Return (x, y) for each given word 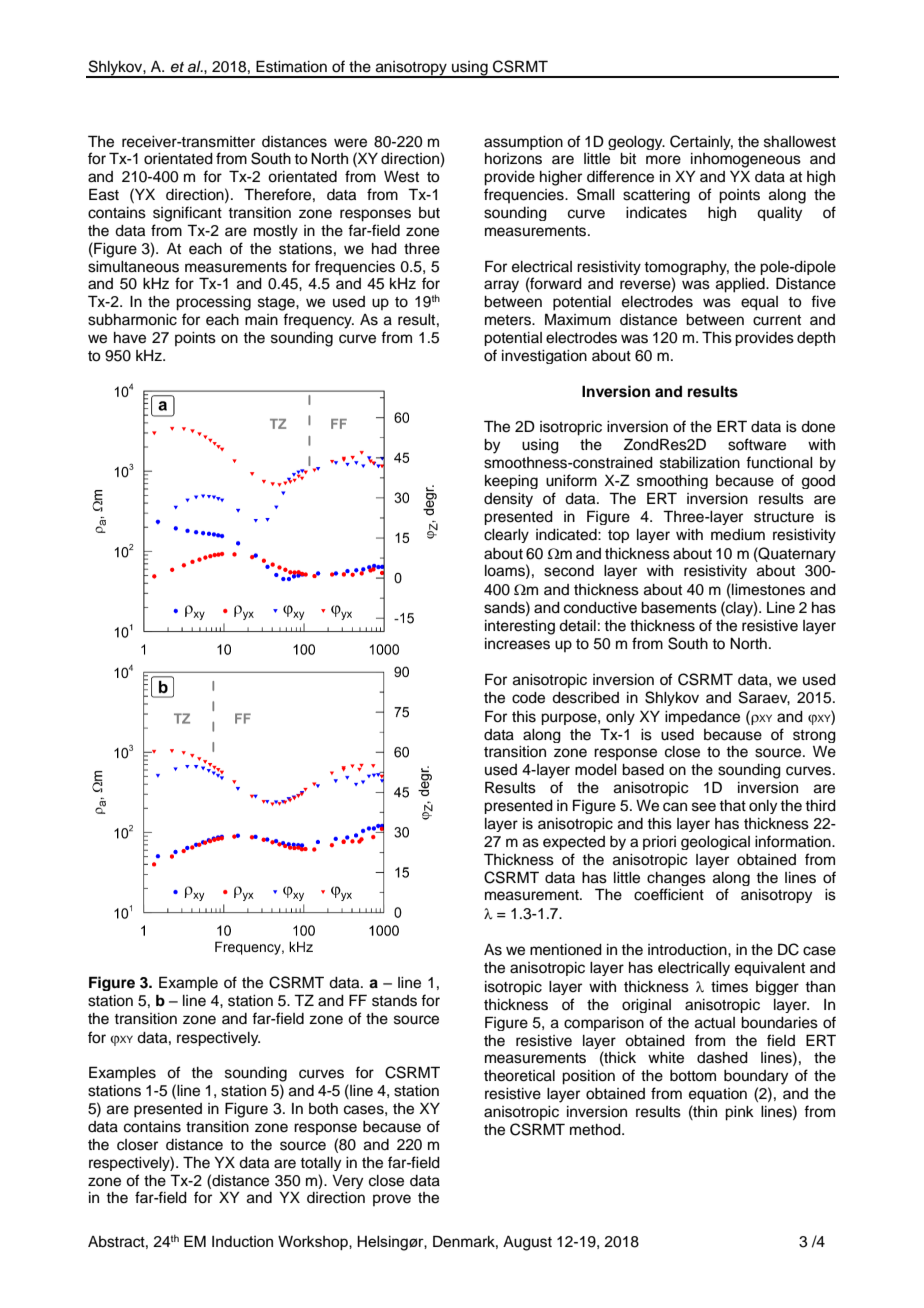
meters (509, 320)
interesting (520, 627)
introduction (688, 950)
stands (394, 1001)
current (777, 320)
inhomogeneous (746, 160)
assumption (523, 143)
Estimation (291, 66)
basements (679, 608)
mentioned (566, 950)
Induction (242, 1241)
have (130, 338)
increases (517, 644)
